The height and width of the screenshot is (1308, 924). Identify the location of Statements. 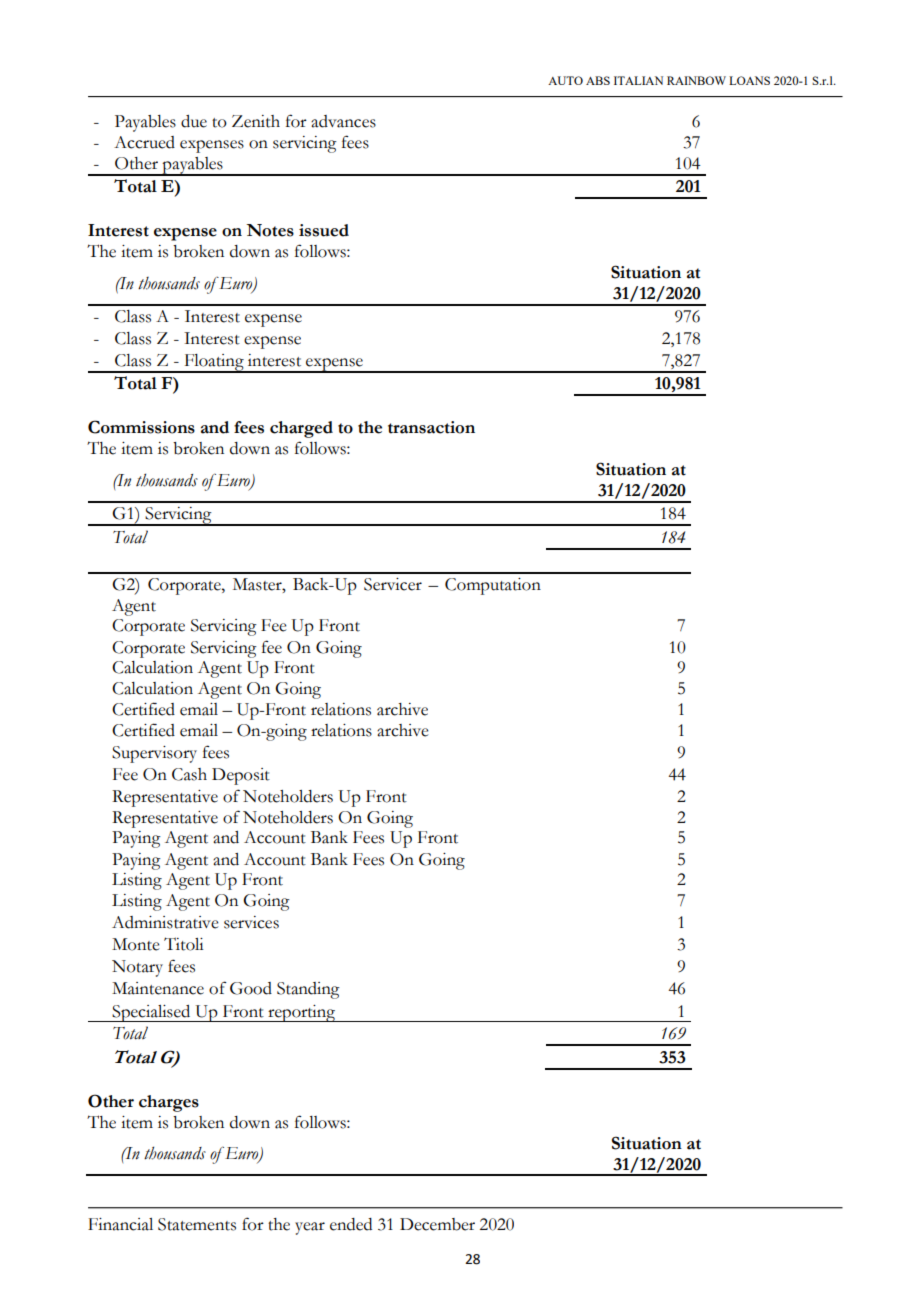
(197, 1224).
